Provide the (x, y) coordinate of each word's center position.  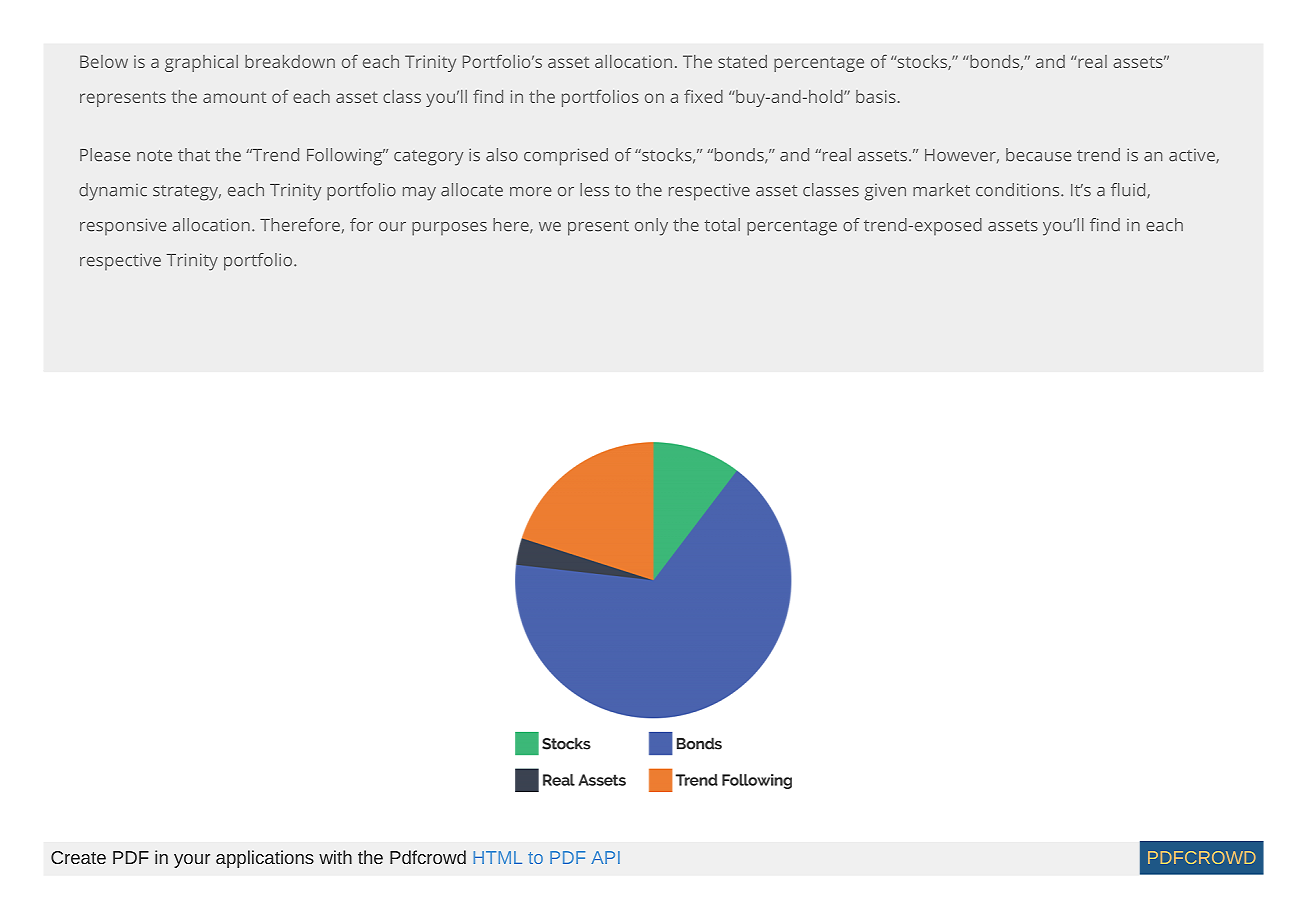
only (651, 227)
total (722, 225)
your (192, 861)
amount (234, 97)
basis (876, 96)
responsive (123, 226)
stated (742, 61)
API (605, 857)
